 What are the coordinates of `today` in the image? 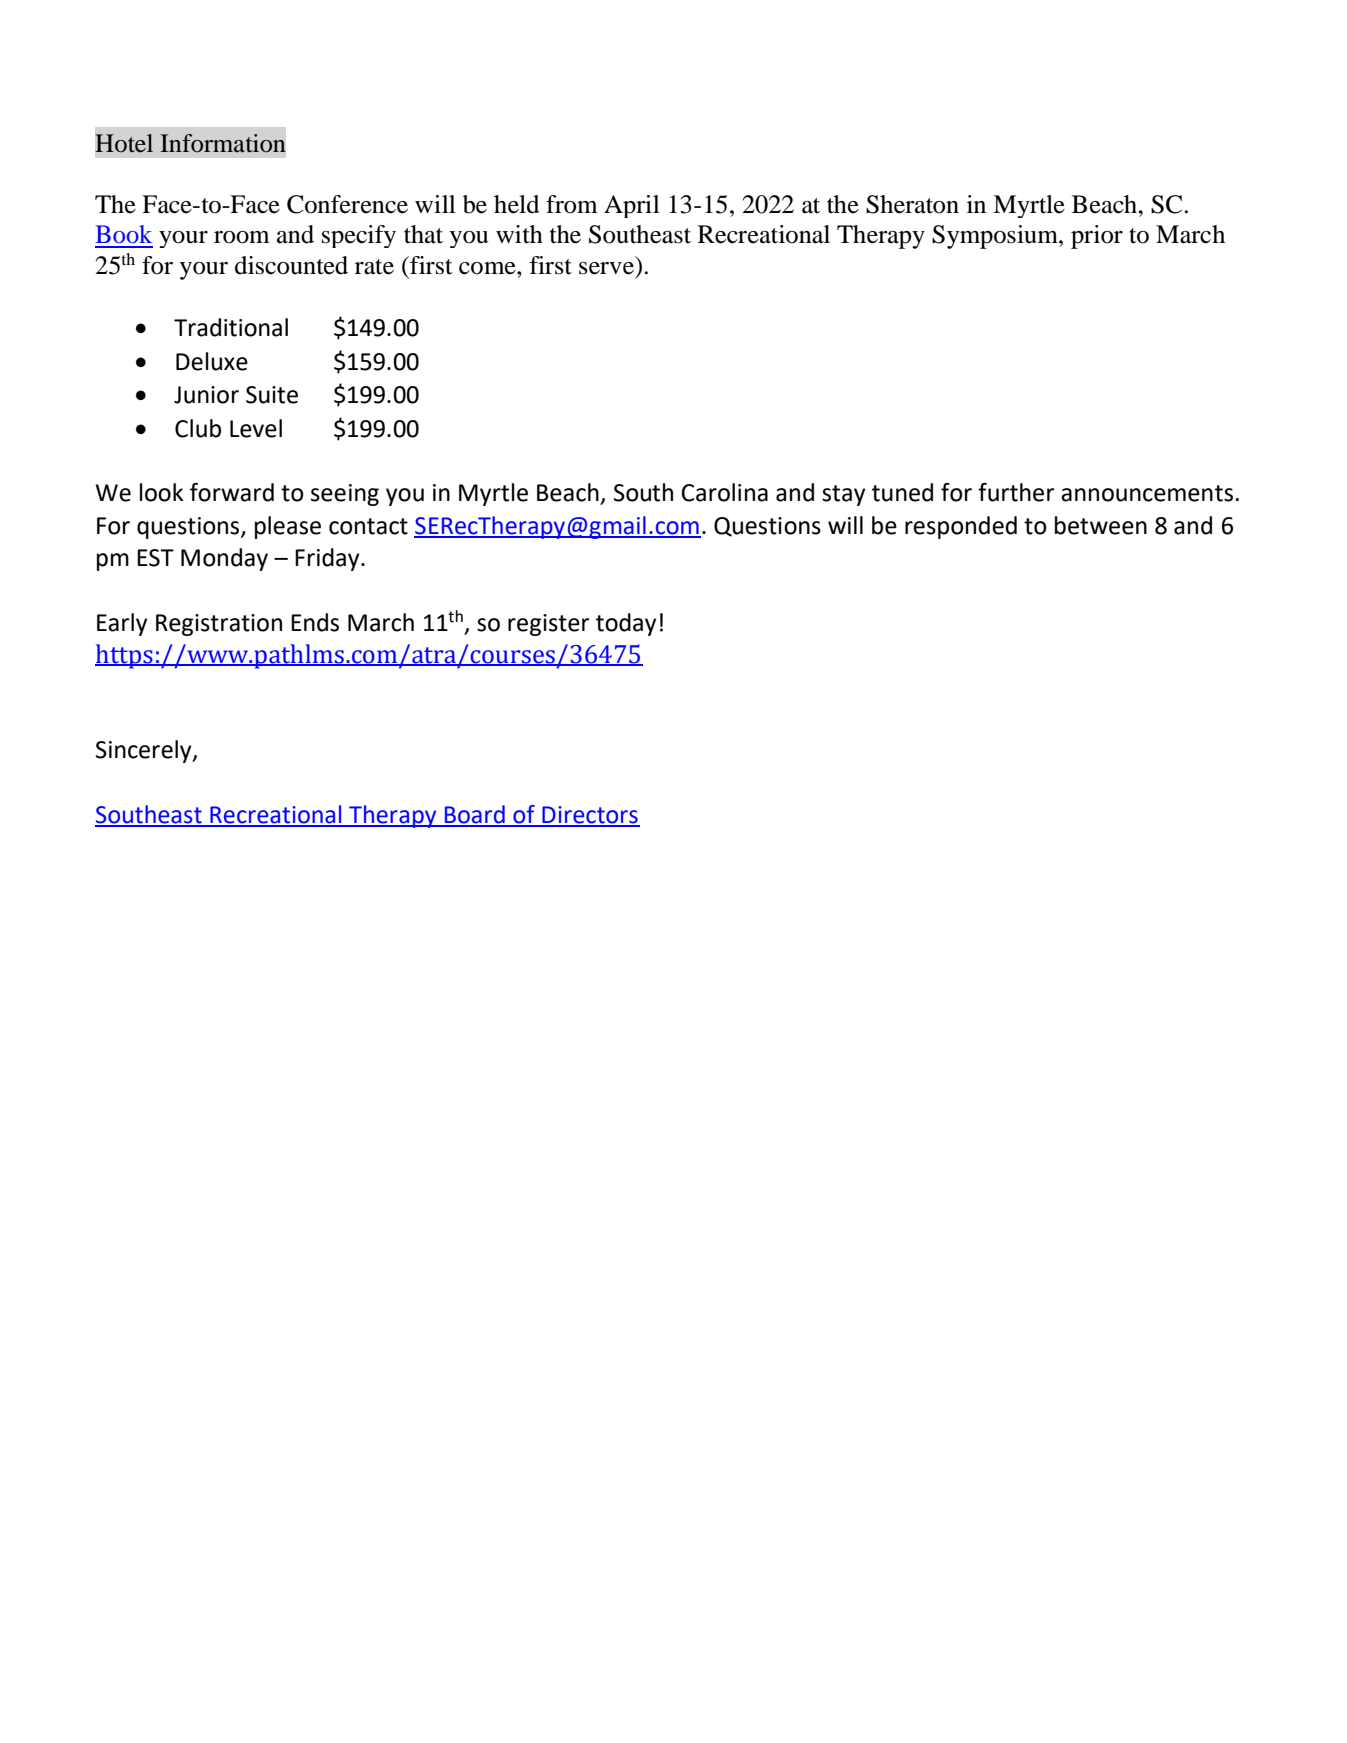 It's located at (626, 624).
